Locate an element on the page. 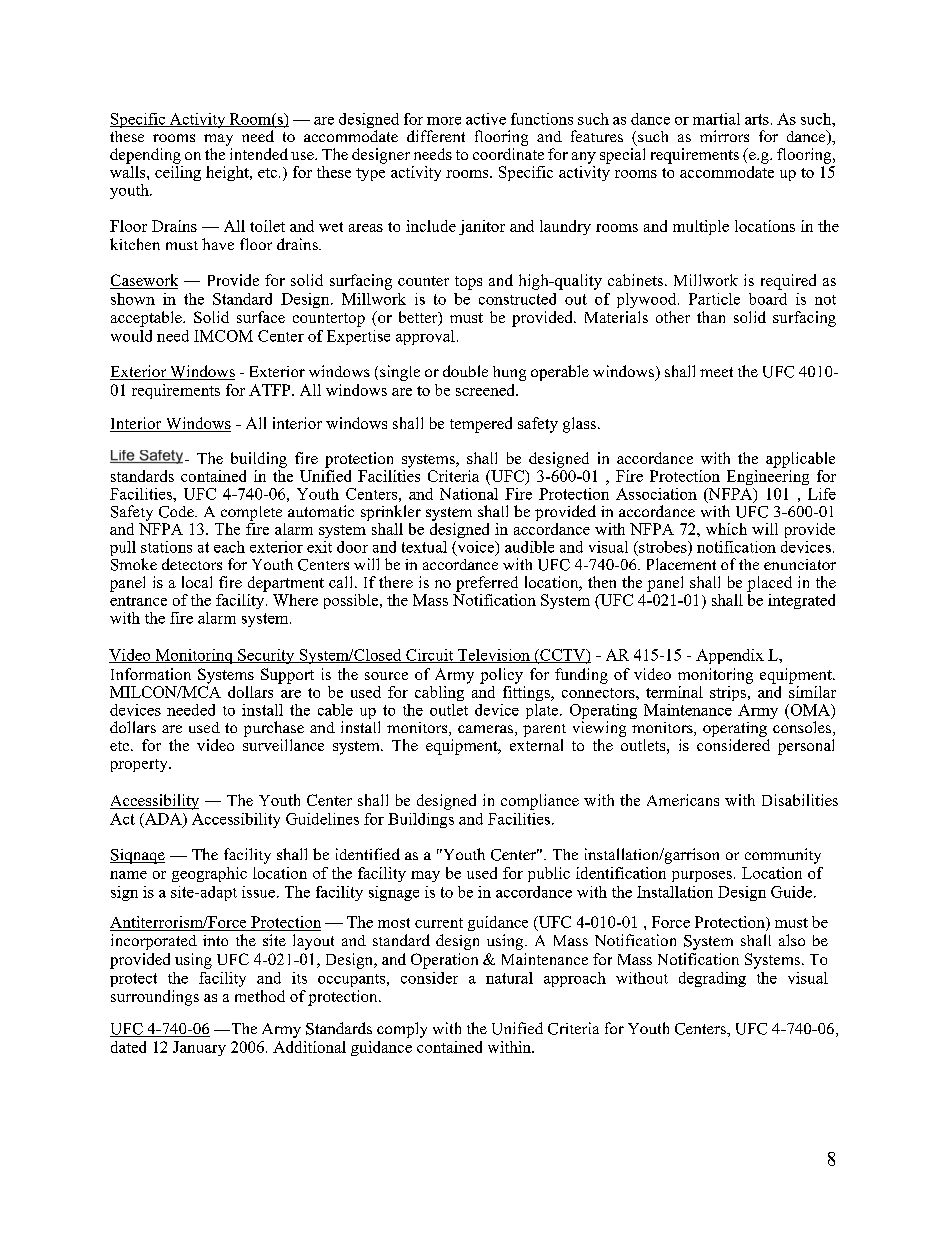  coordinate is located at coordinates (508, 154).
